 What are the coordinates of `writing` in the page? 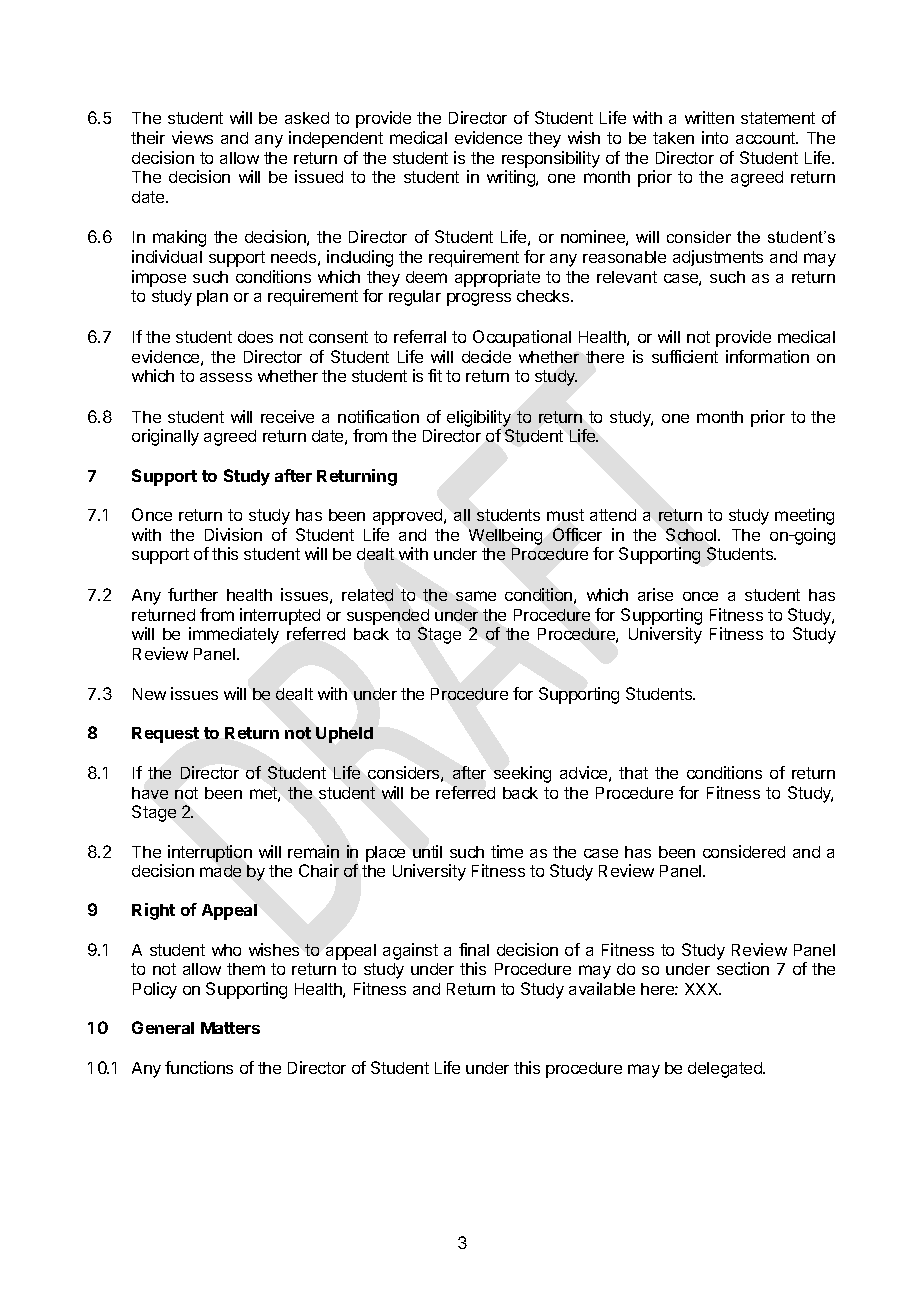 It's located at (512, 178).
